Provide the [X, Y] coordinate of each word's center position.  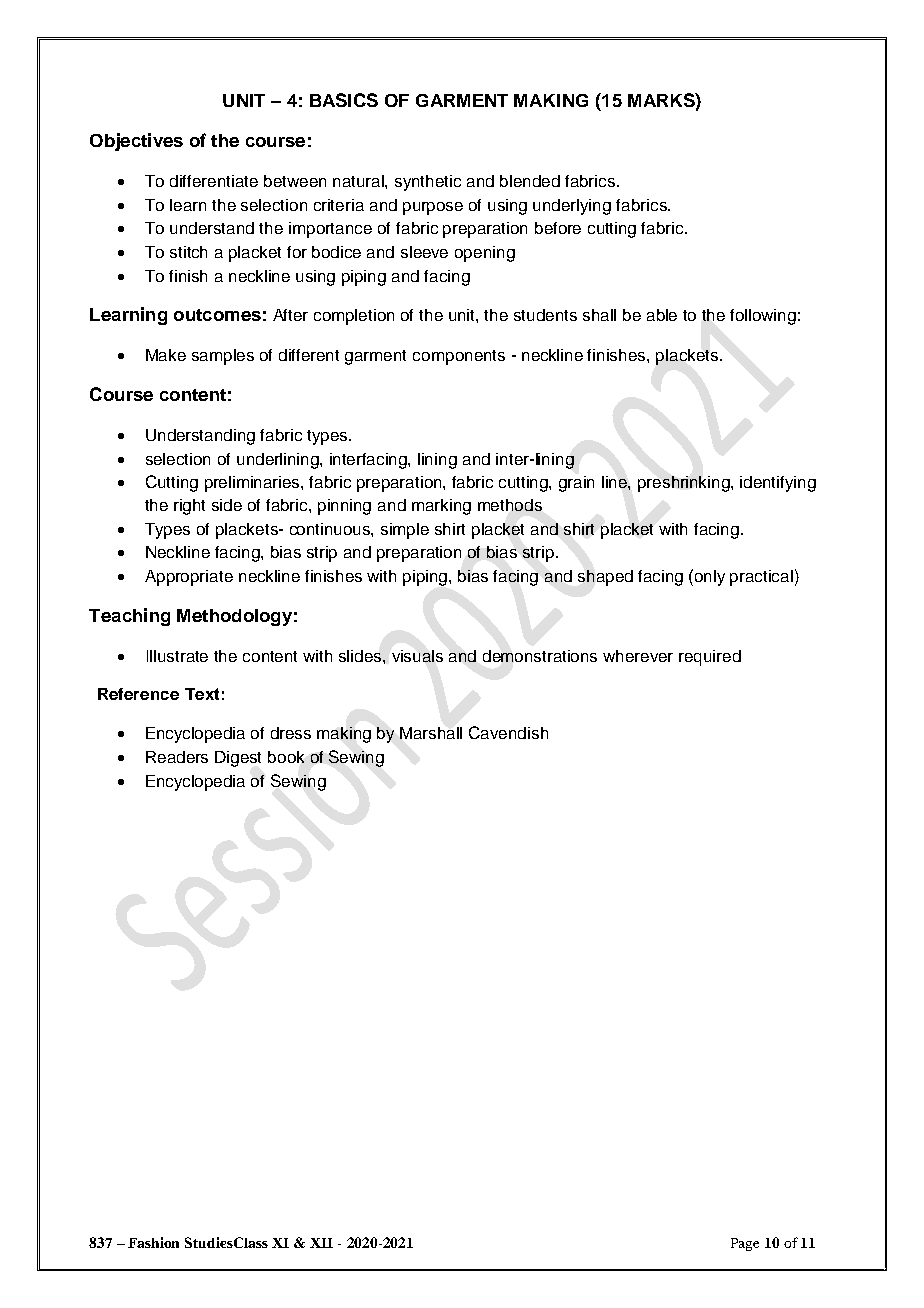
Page [745, 1244]
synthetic [428, 183]
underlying [572, 207]
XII [321, 1243]
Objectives [136, 142]
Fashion [153, 1242]
